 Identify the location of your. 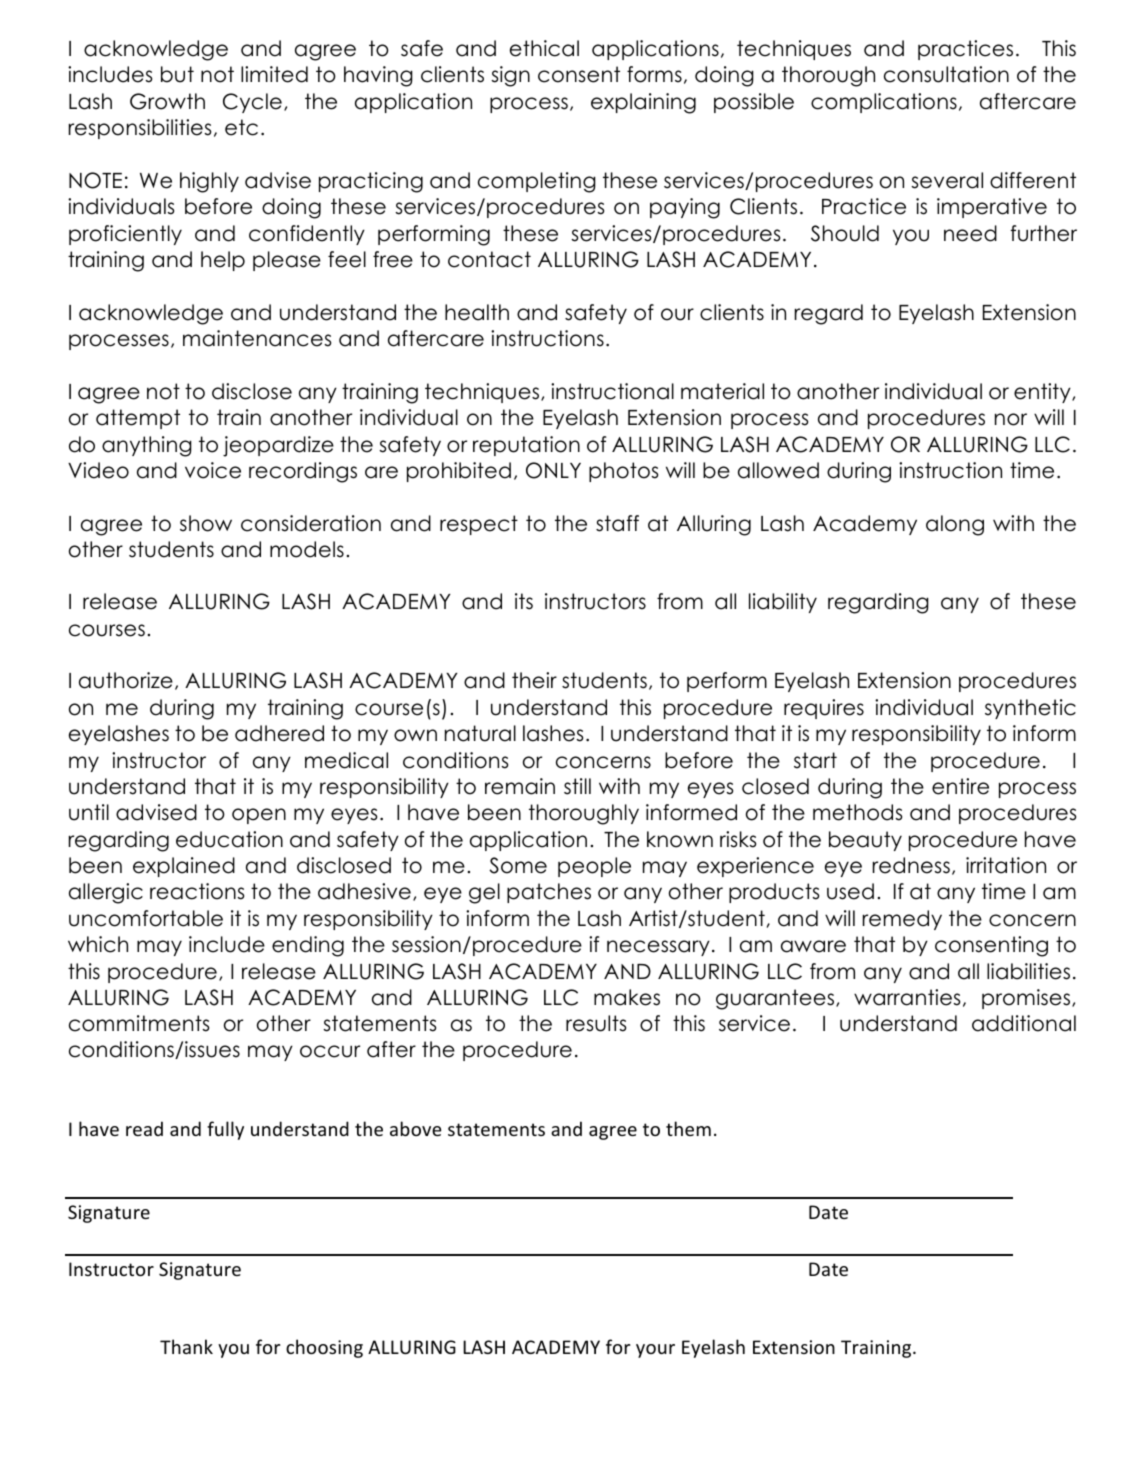
(655, 1351).
